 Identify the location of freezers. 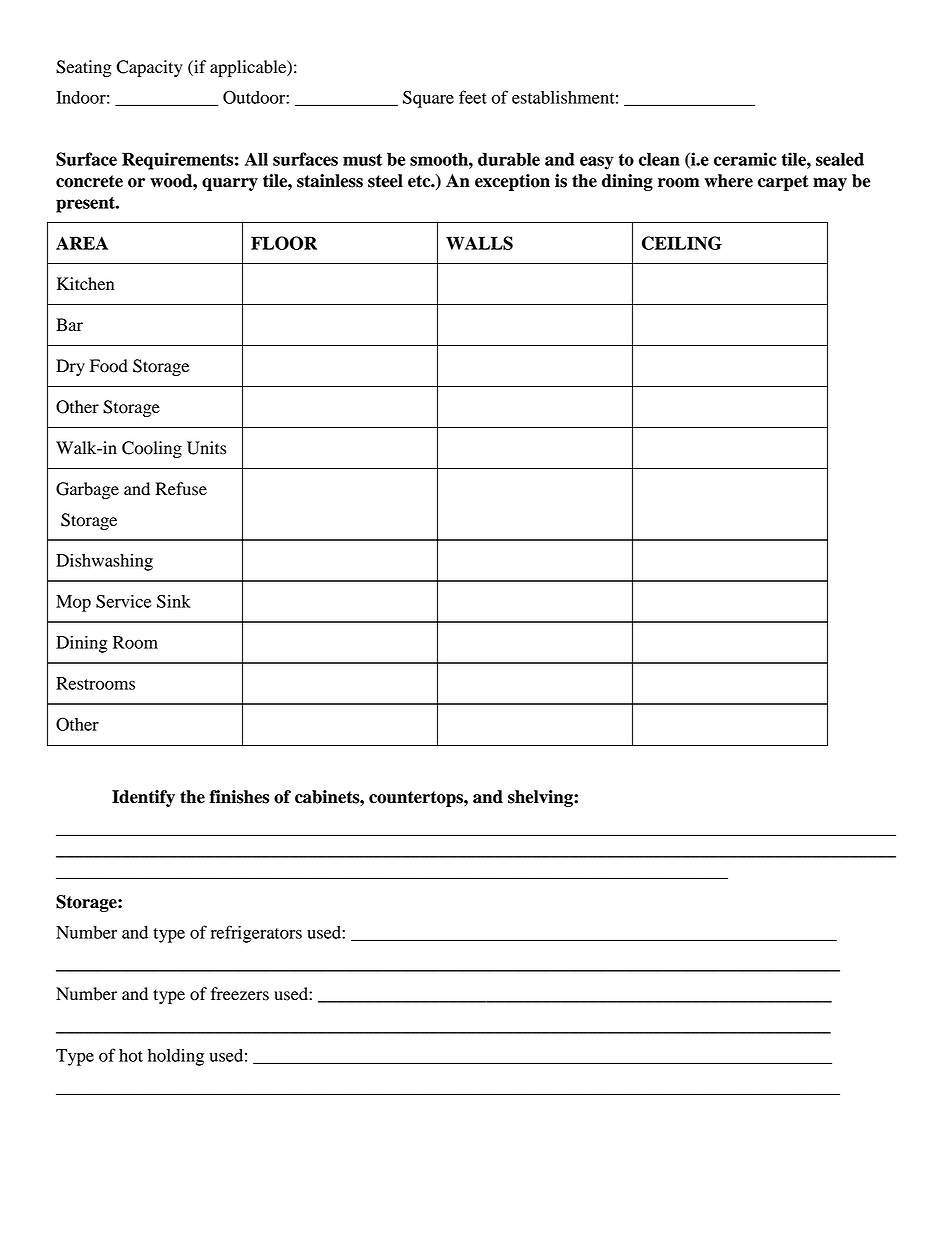
(240, 994).
